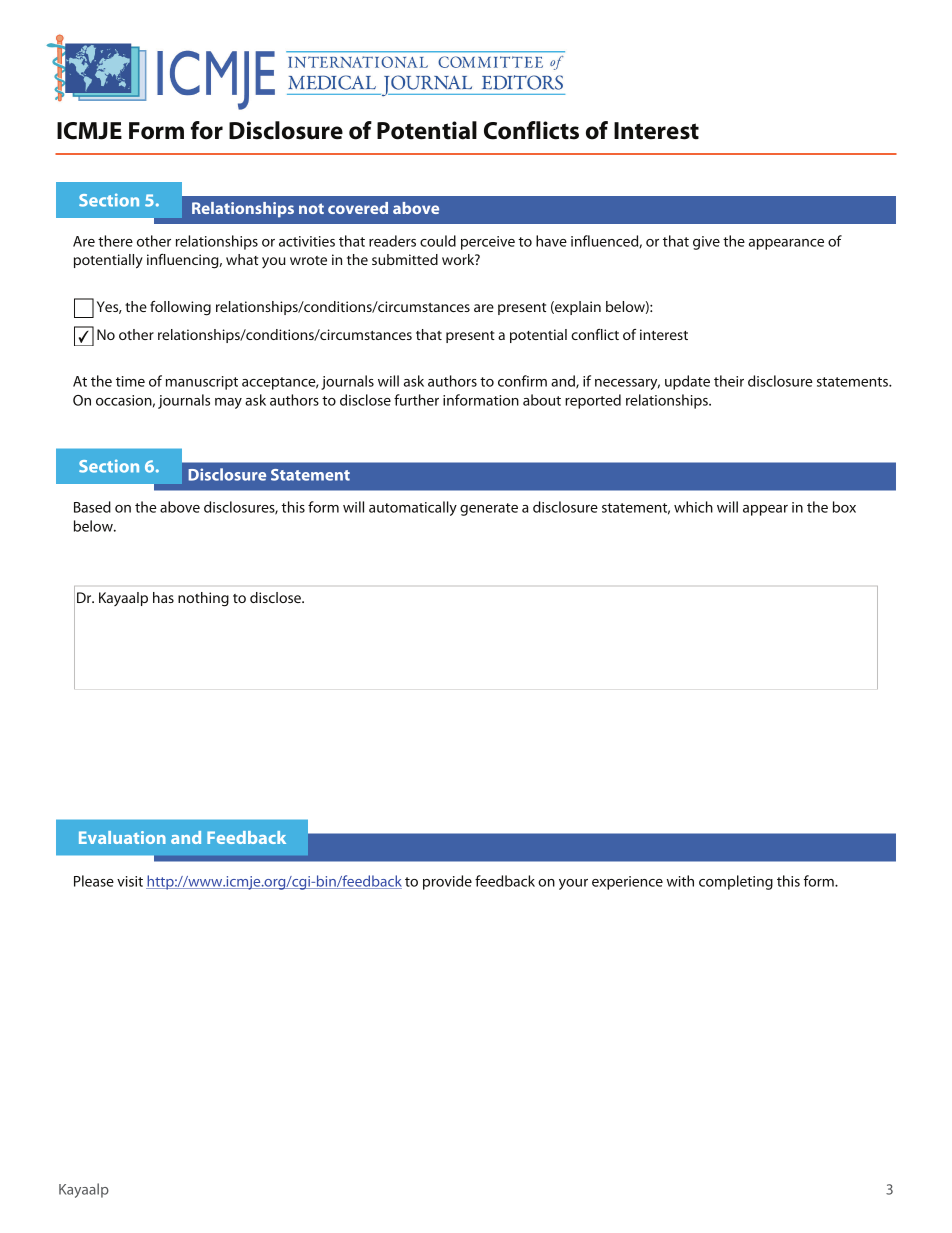  What do you see at coordinates (489, 509) in the screenshot?
I see `generate` at bounding box center [489, 509].
